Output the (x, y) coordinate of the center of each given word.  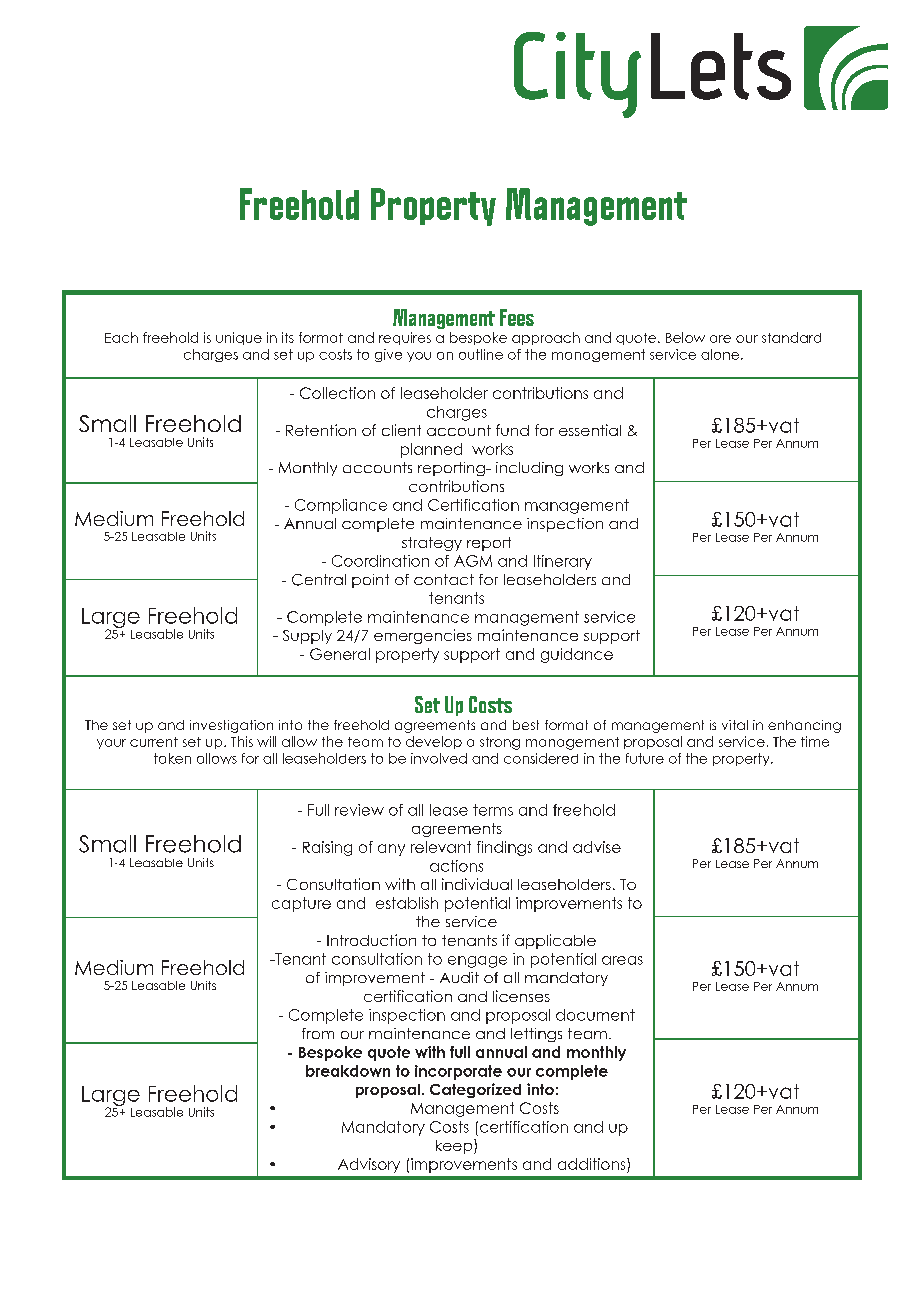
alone (720, 354)
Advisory (369, 1165)
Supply (307, 637)
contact (444, 579)
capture (301, 904)
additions (593, 1164)
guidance (577, 655)
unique (239, 338)
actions (456, 866)
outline (481, 354)
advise (597, 847)
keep (455, 1146)
